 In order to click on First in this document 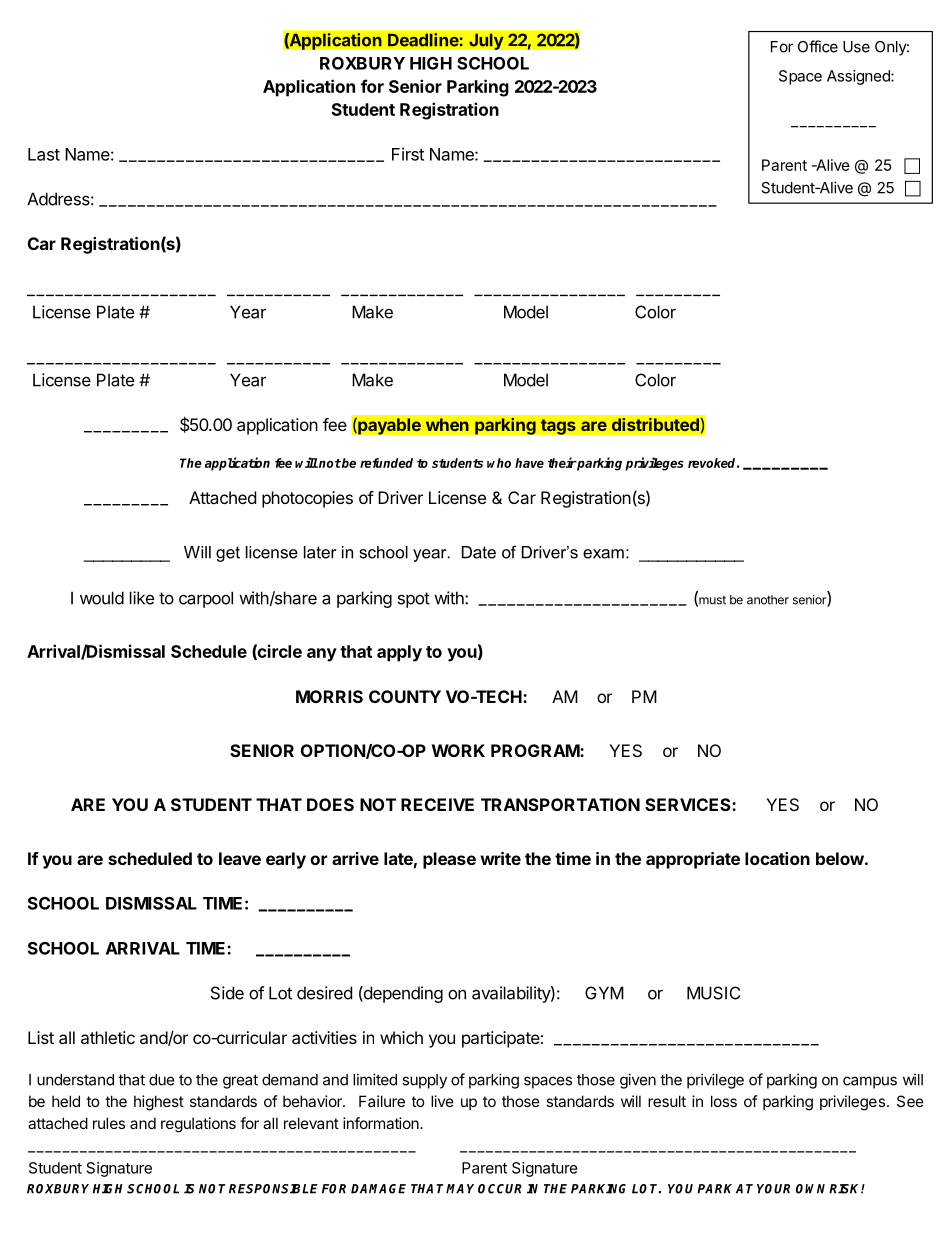, I will do `click(408, 154)`.
